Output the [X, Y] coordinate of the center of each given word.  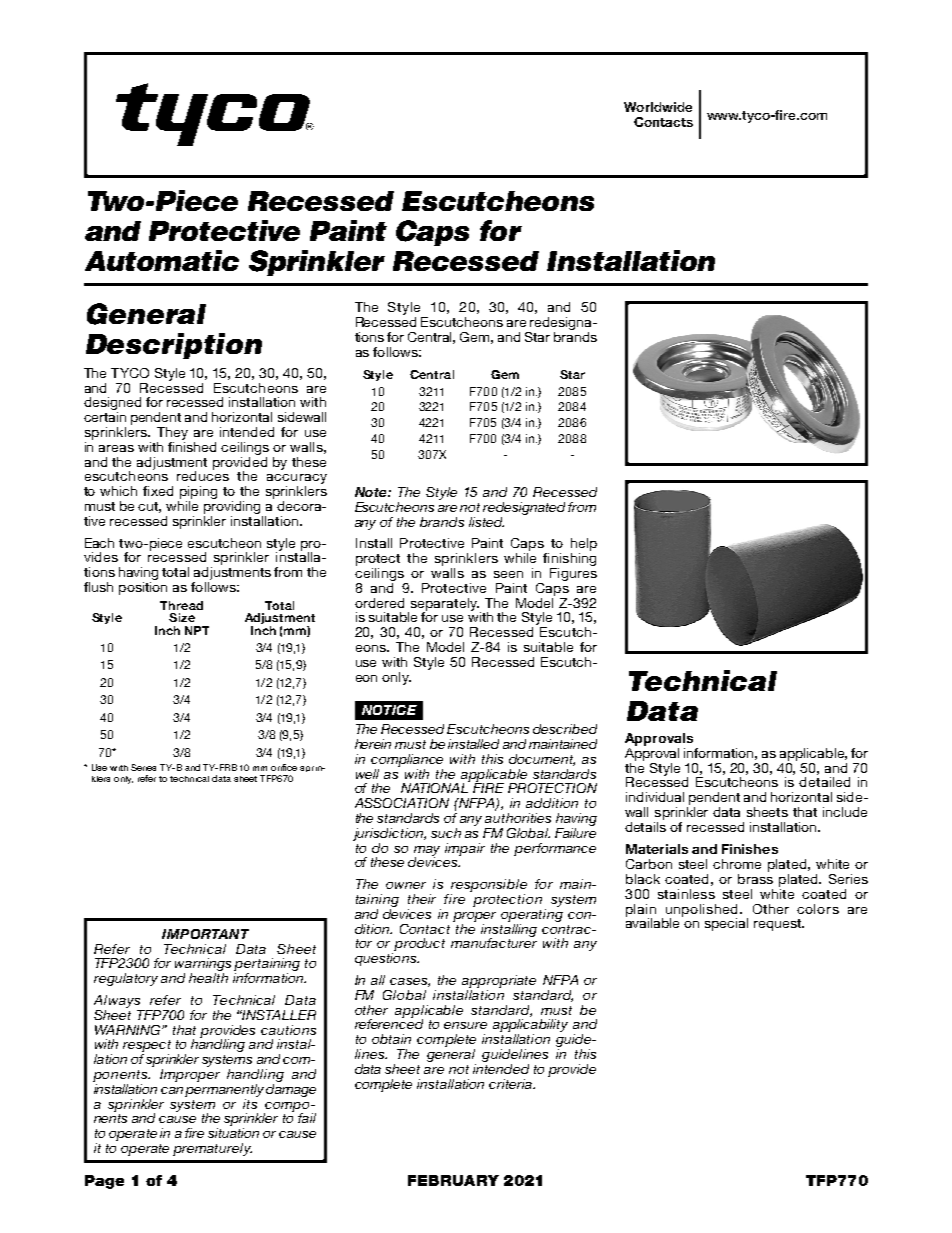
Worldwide [658, 107]
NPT [197, 630]
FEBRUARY [453, 1180]
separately [443, 605]
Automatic [162, 260]
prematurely [212, 1149]
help [584, 546]
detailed [824, 782]
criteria [512, 1084]
